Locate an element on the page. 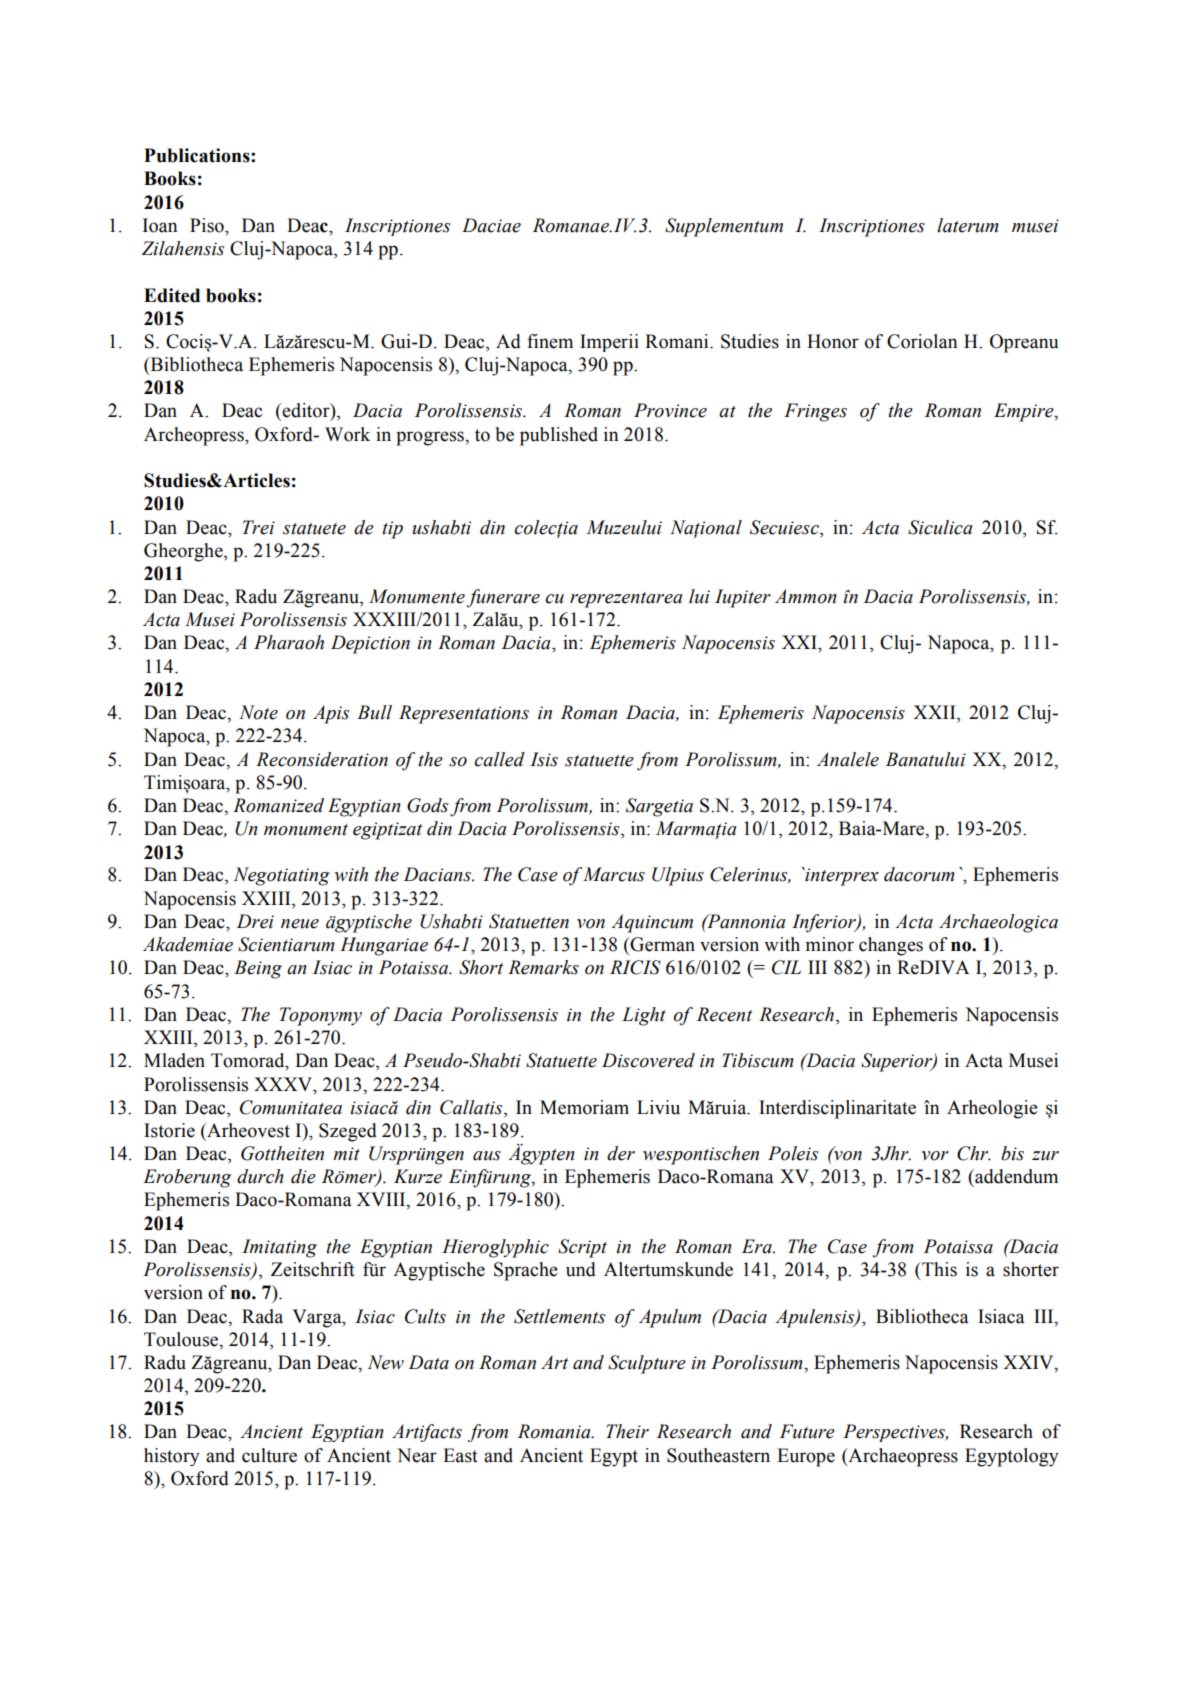  Isis is located at coordinates (544, 759).
